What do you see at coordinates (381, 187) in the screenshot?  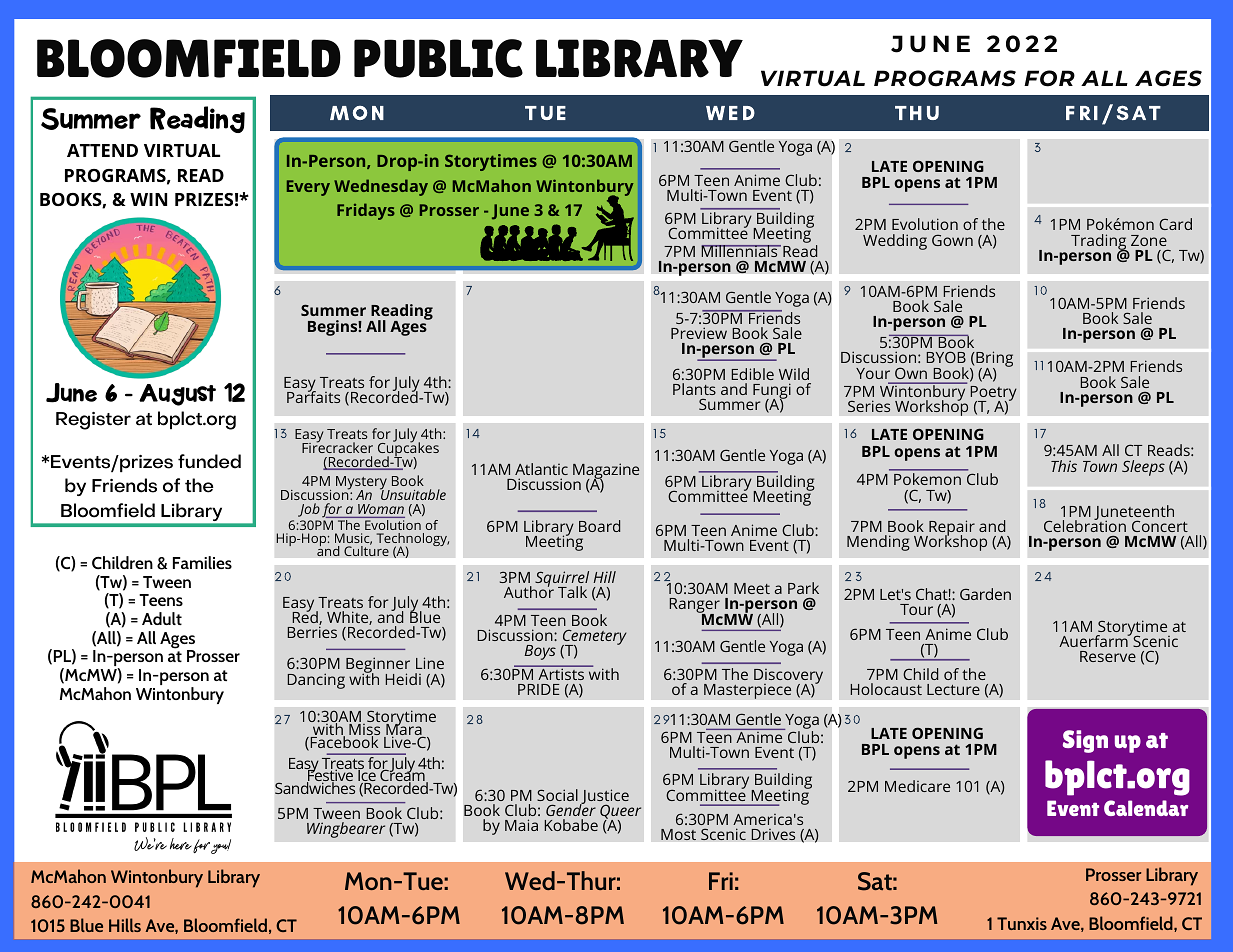 I see `Wednesday` at bounding box center [381, 187].
